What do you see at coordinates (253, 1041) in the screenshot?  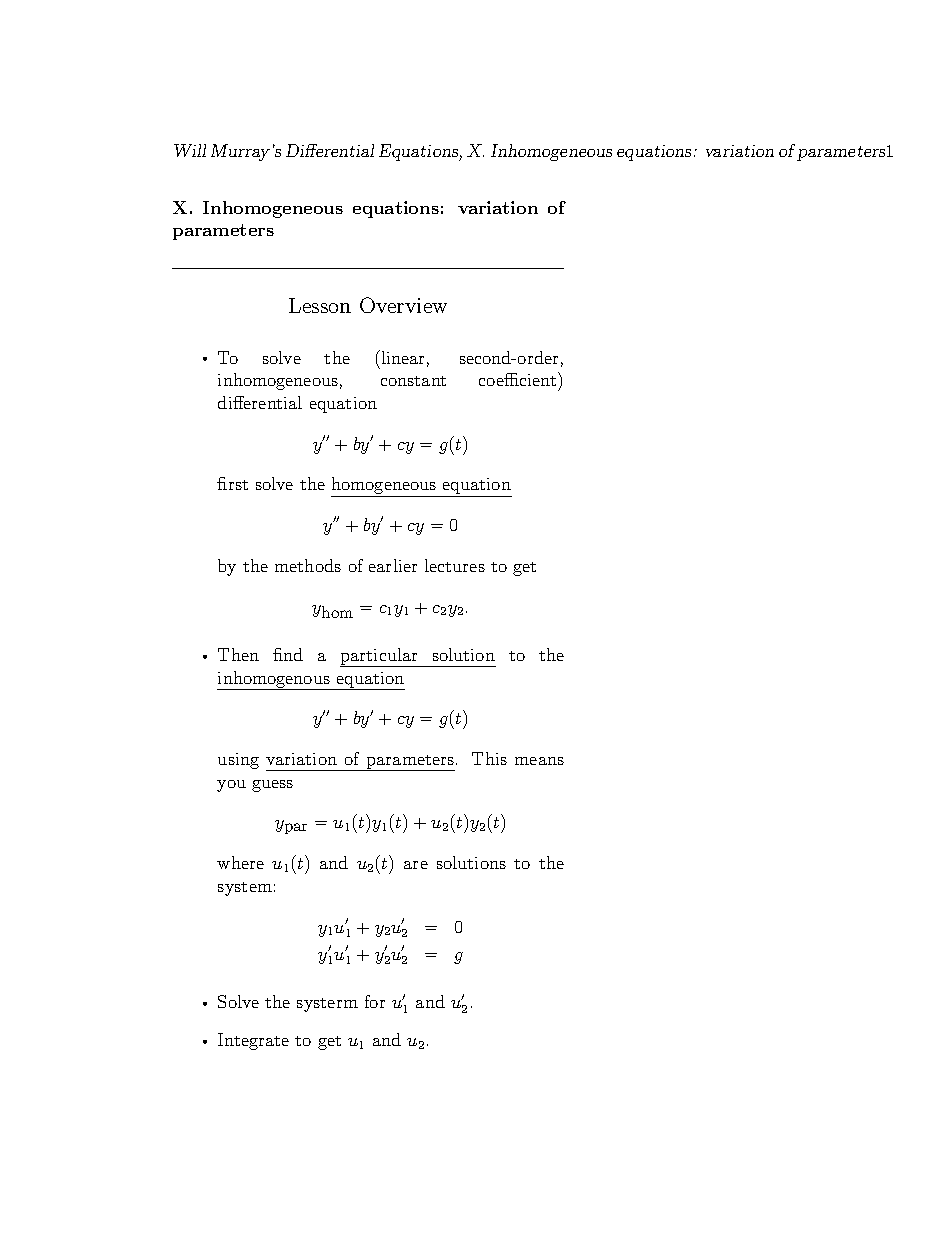 I see `Integrate` at bounding box center [253, 1041].
